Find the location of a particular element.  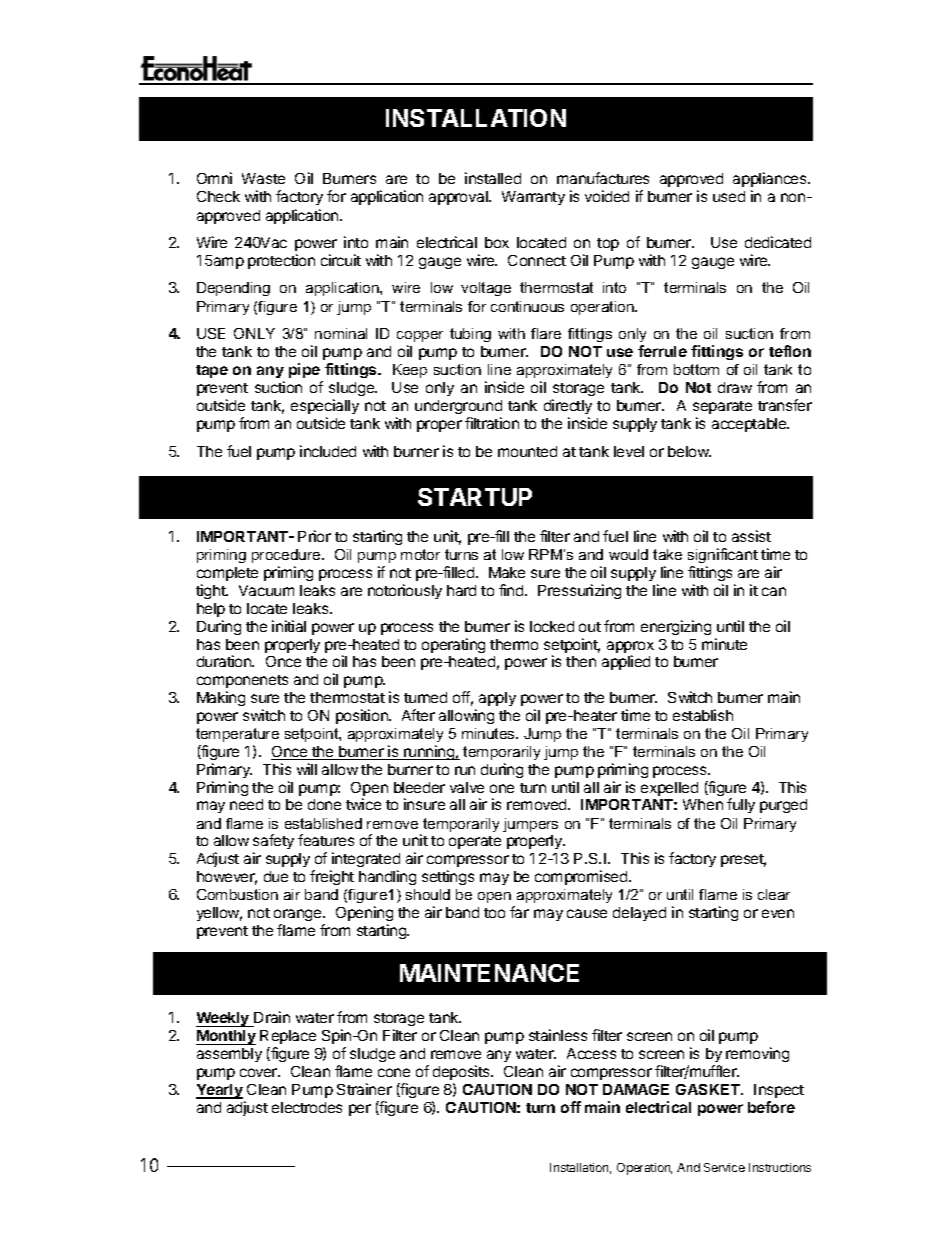

used is located at coordinates (729, 196).
